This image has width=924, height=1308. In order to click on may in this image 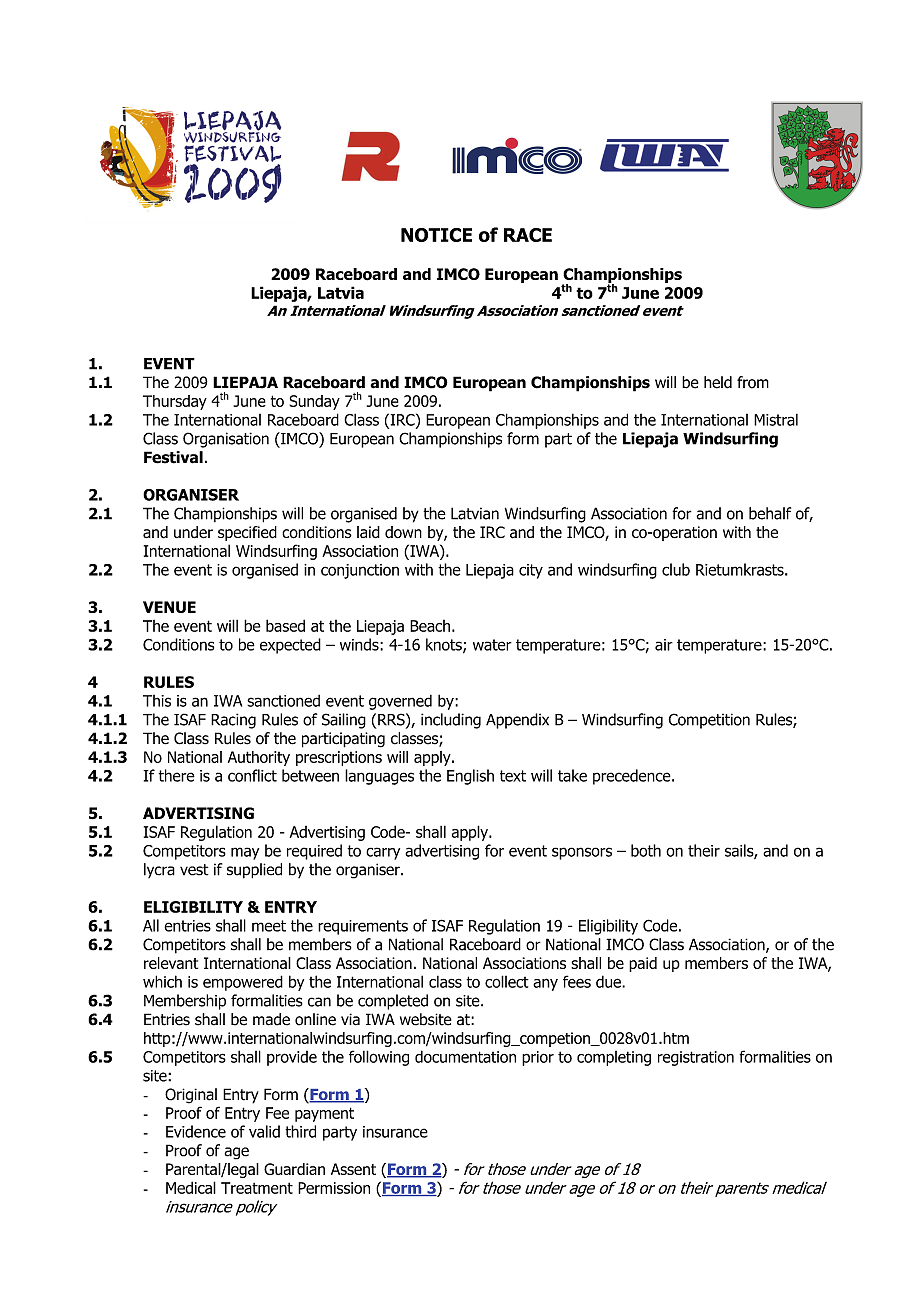, I will do `click(245, 853)`.
